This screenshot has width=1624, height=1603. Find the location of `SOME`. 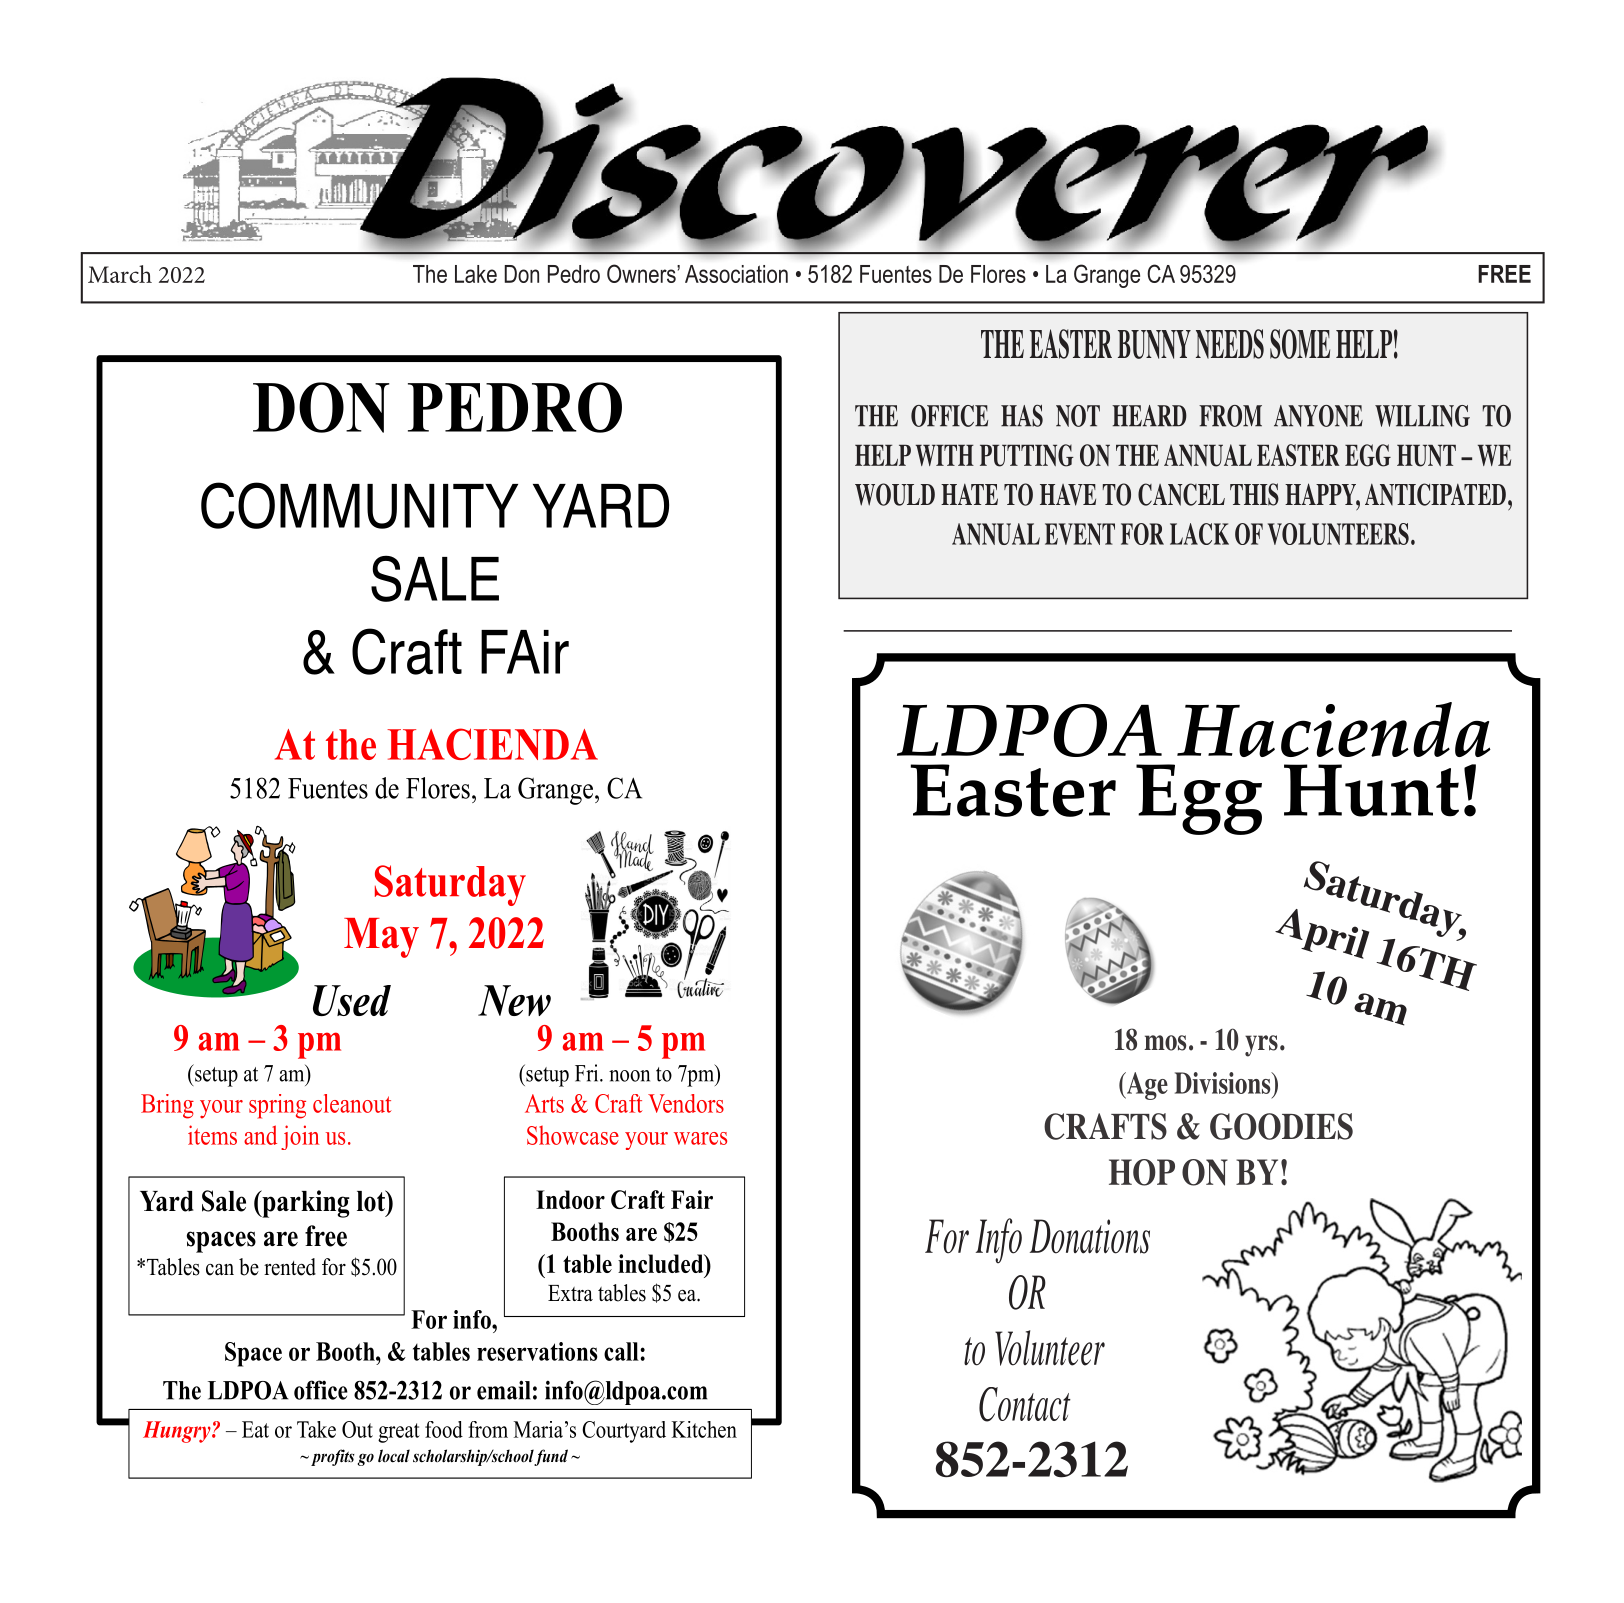

SOME is located at coordinates (1300, 344).
